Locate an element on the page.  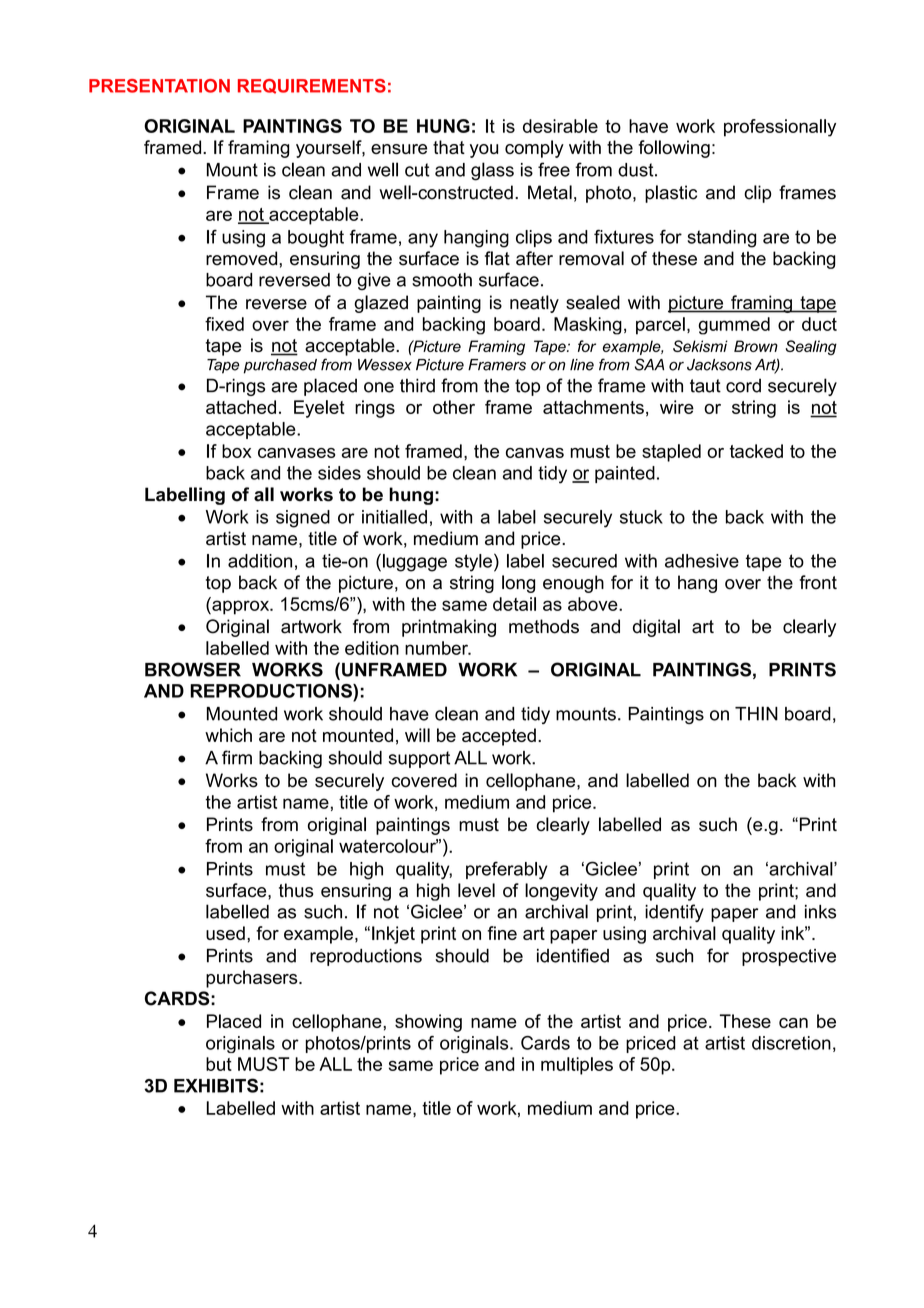
that is located at coordinates (449, 147).
